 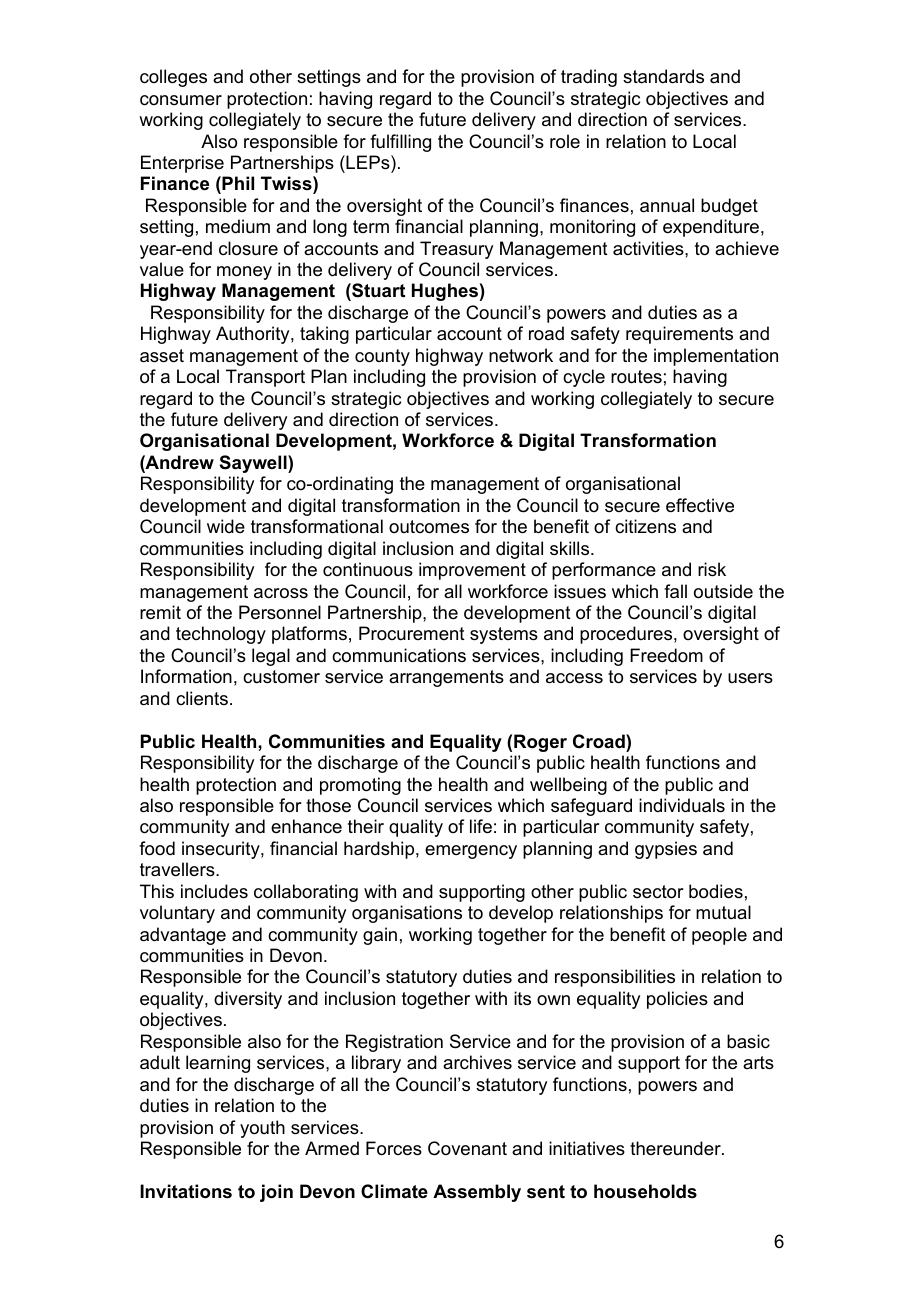 What do you see at coordinates (265, 378) in the image?
I see `Transport` at bounding box center [265, 378].
